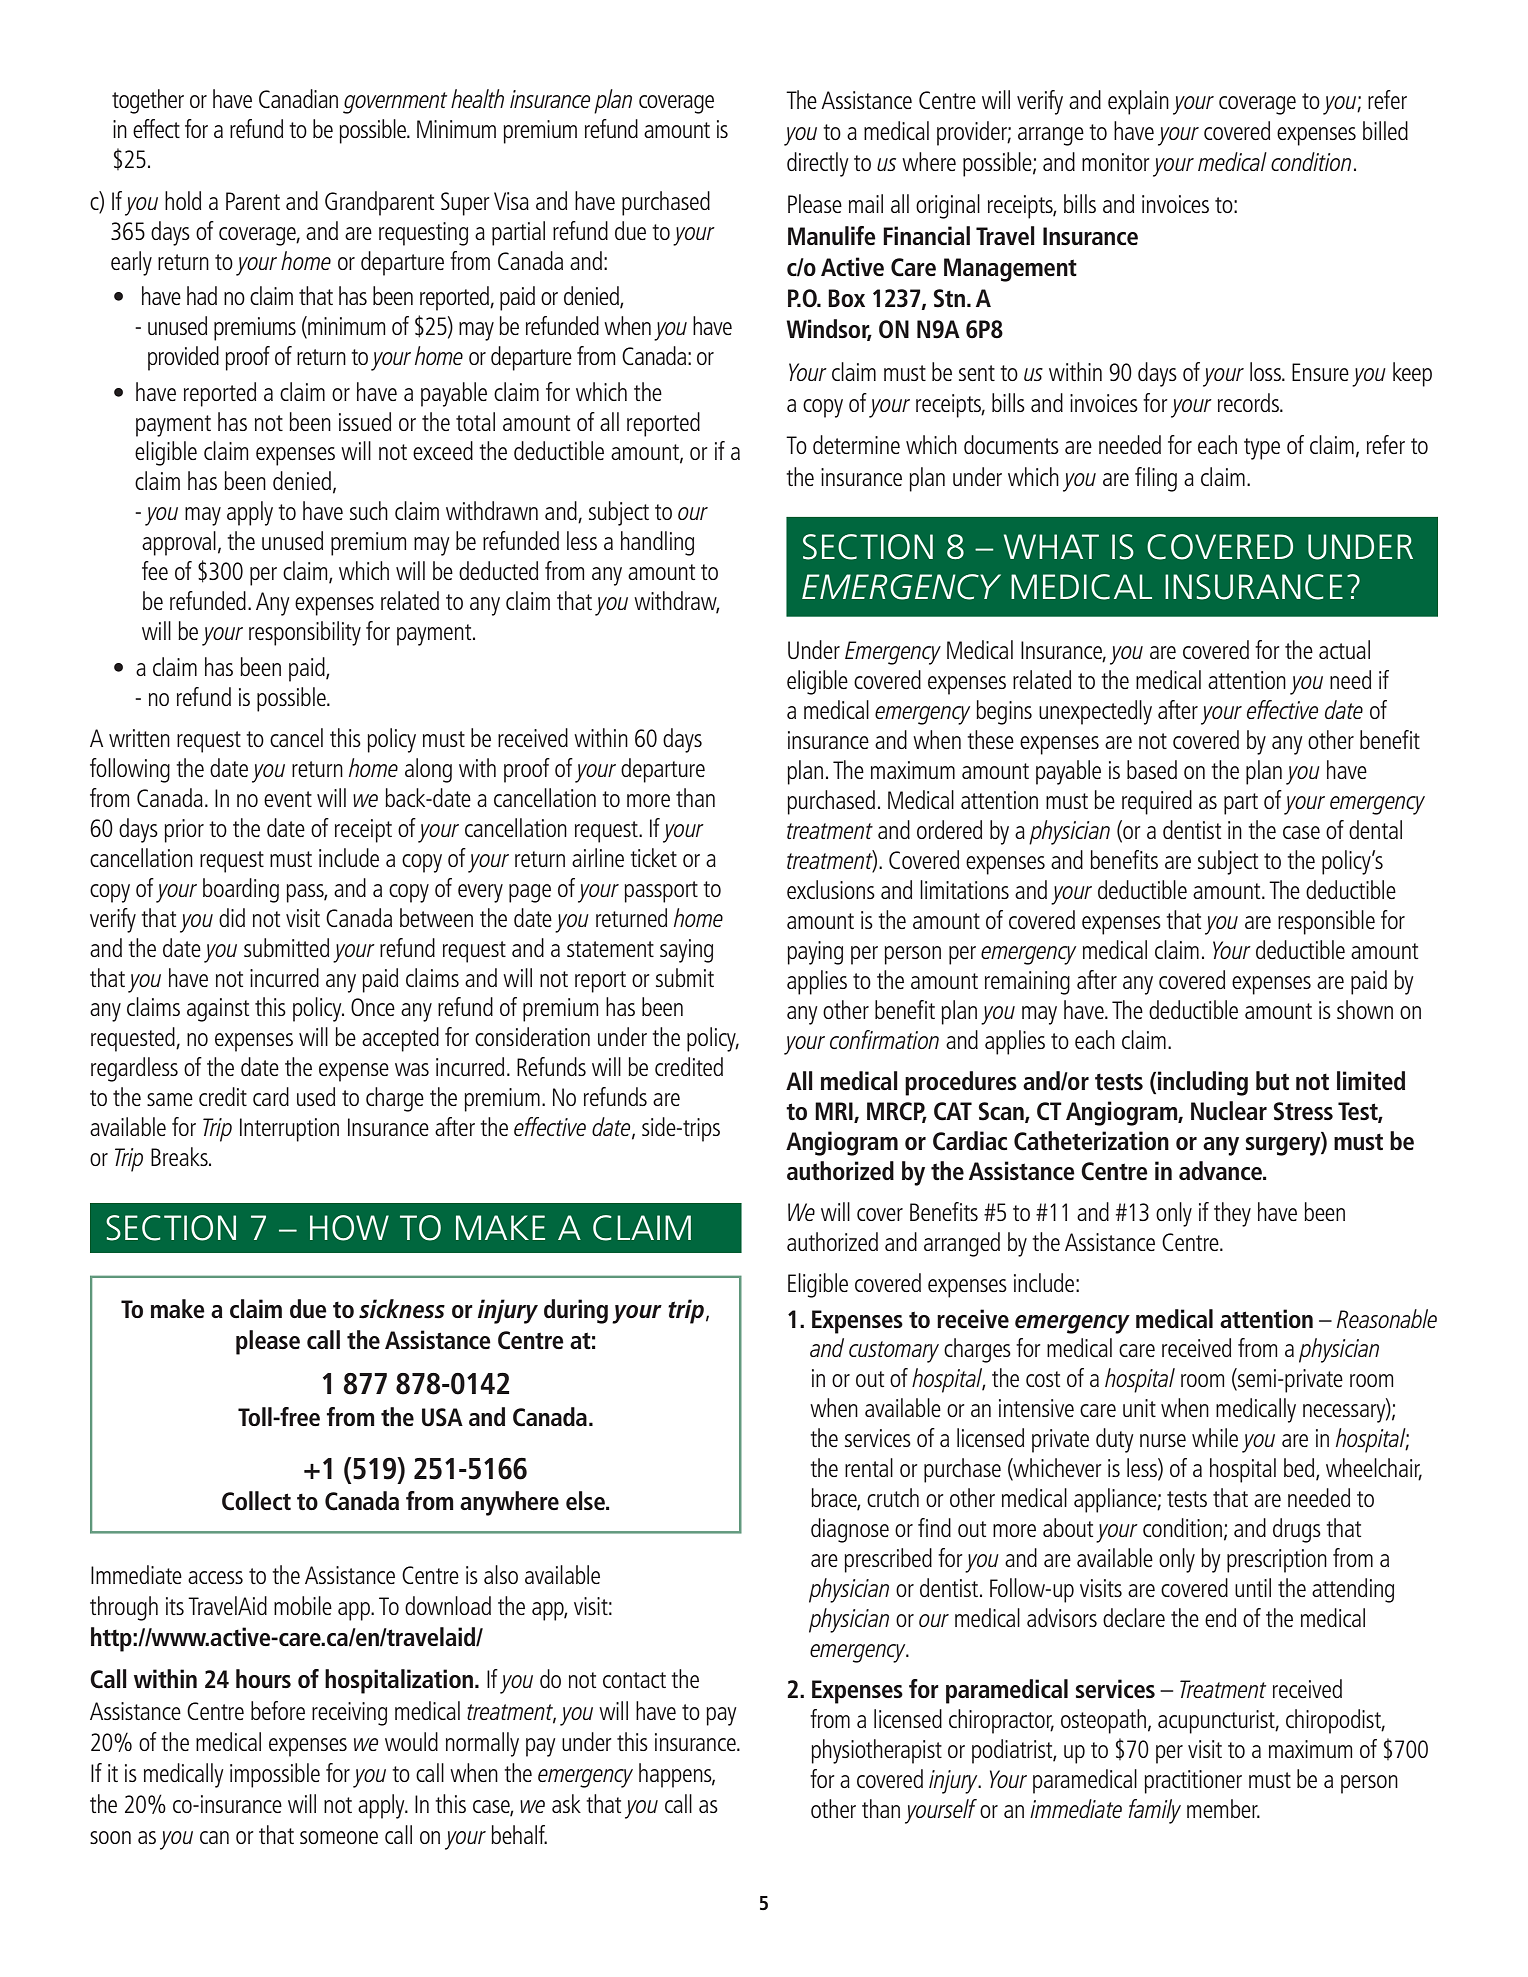 The width and height of the screenshot is (1528, 1977). Describe the element at coordinates (1223, 1808) in the screenshot. I see `member` at that location.
